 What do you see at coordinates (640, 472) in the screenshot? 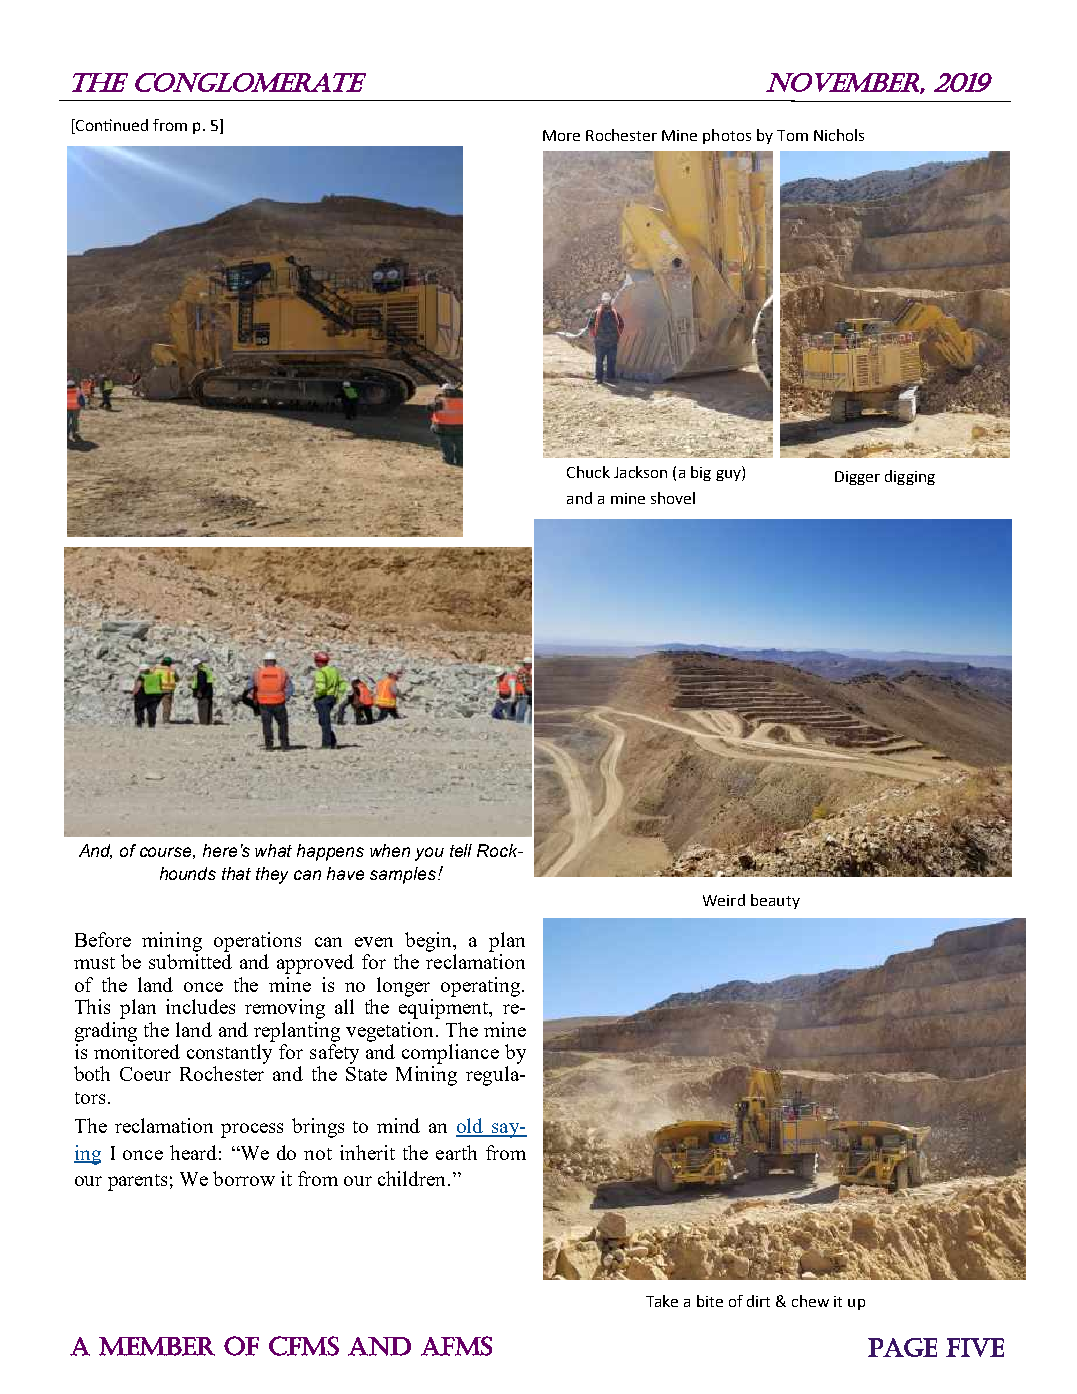
I see `Jackson` at bounding box center [640, 472].
